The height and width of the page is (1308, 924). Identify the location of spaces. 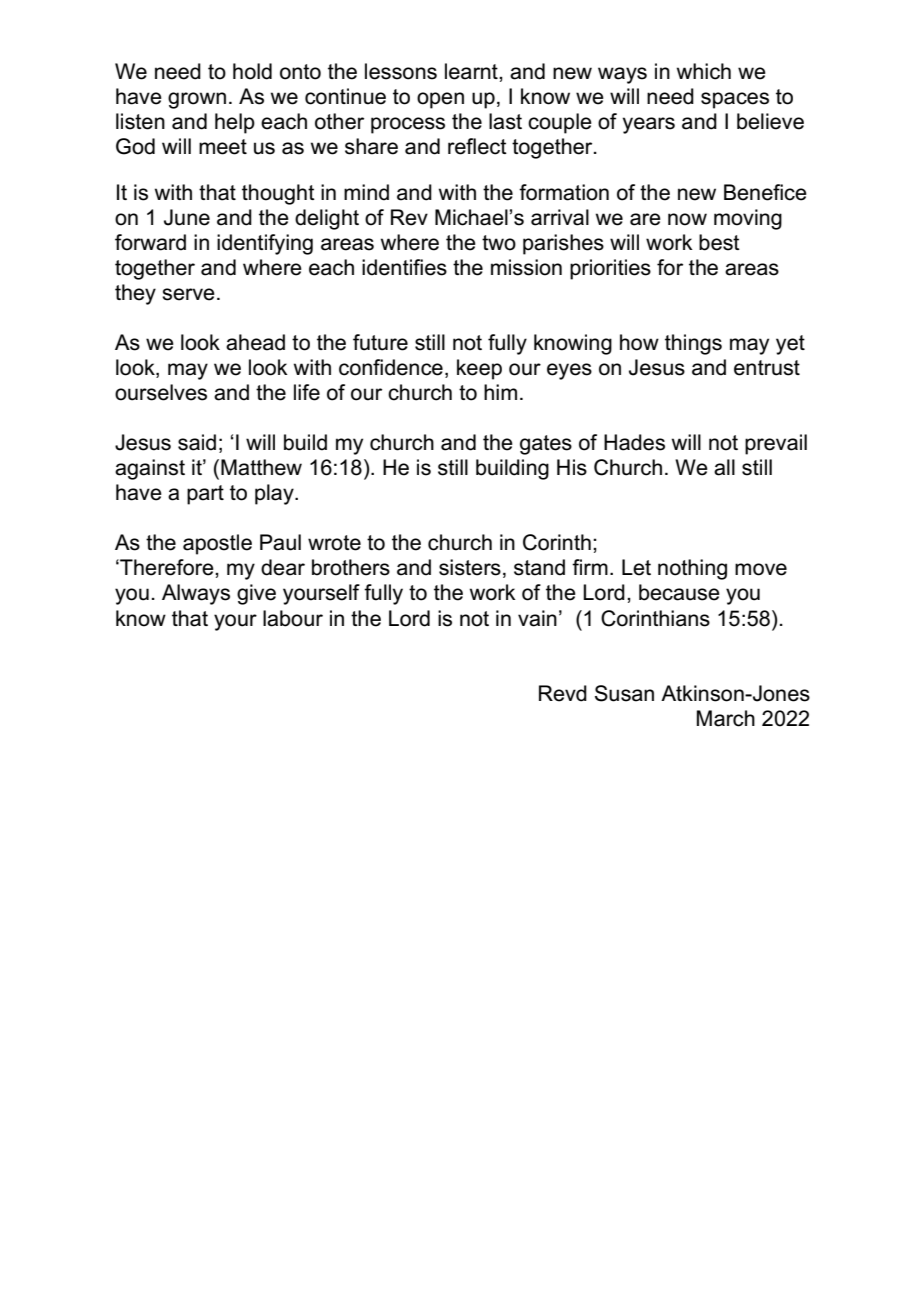
(735, 100).
